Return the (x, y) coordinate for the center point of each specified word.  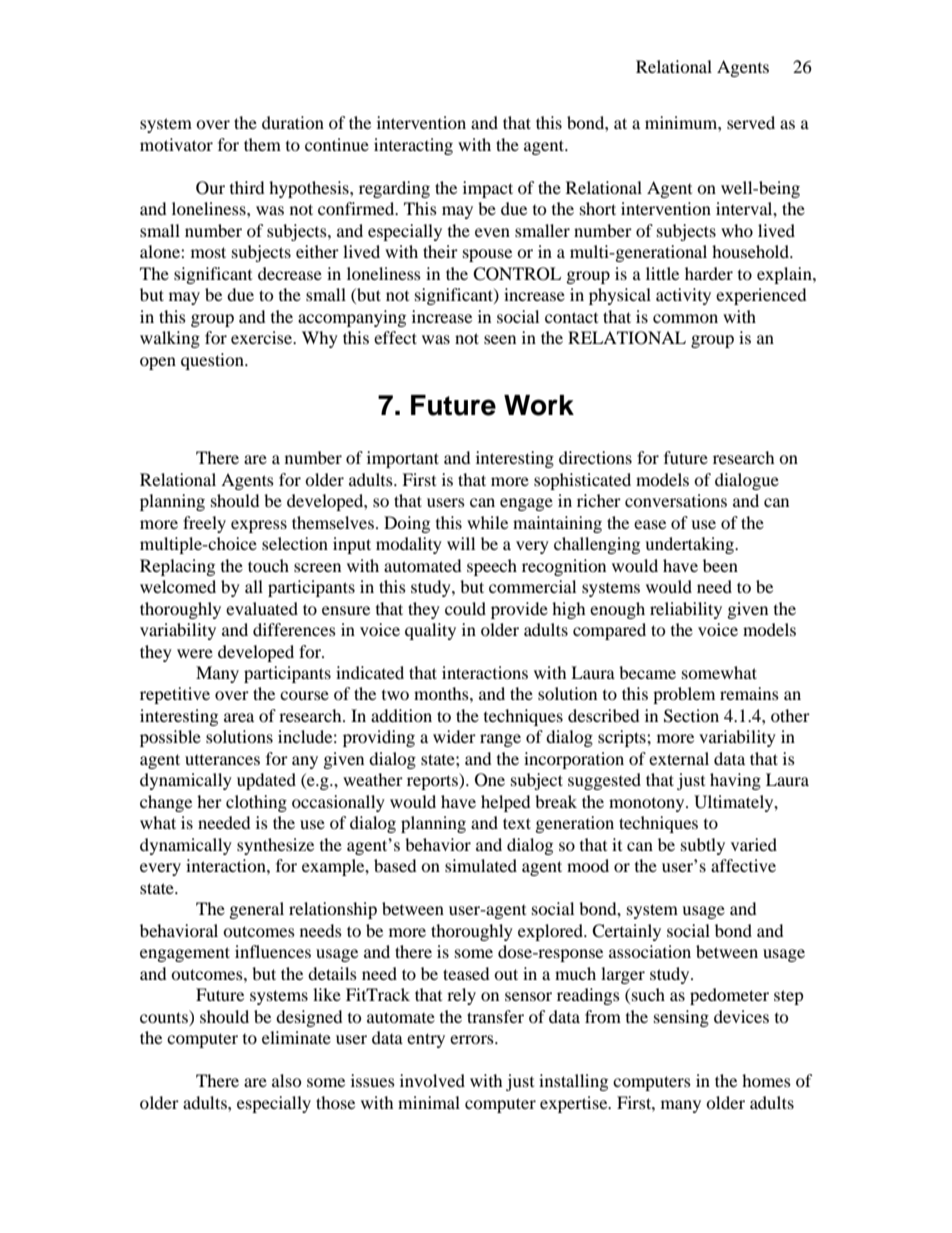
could (465, 608)
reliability (686, 610)
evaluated (262, 608)
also (286, 1080)
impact (488, 189)
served (751, 122)
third (247, 187)
